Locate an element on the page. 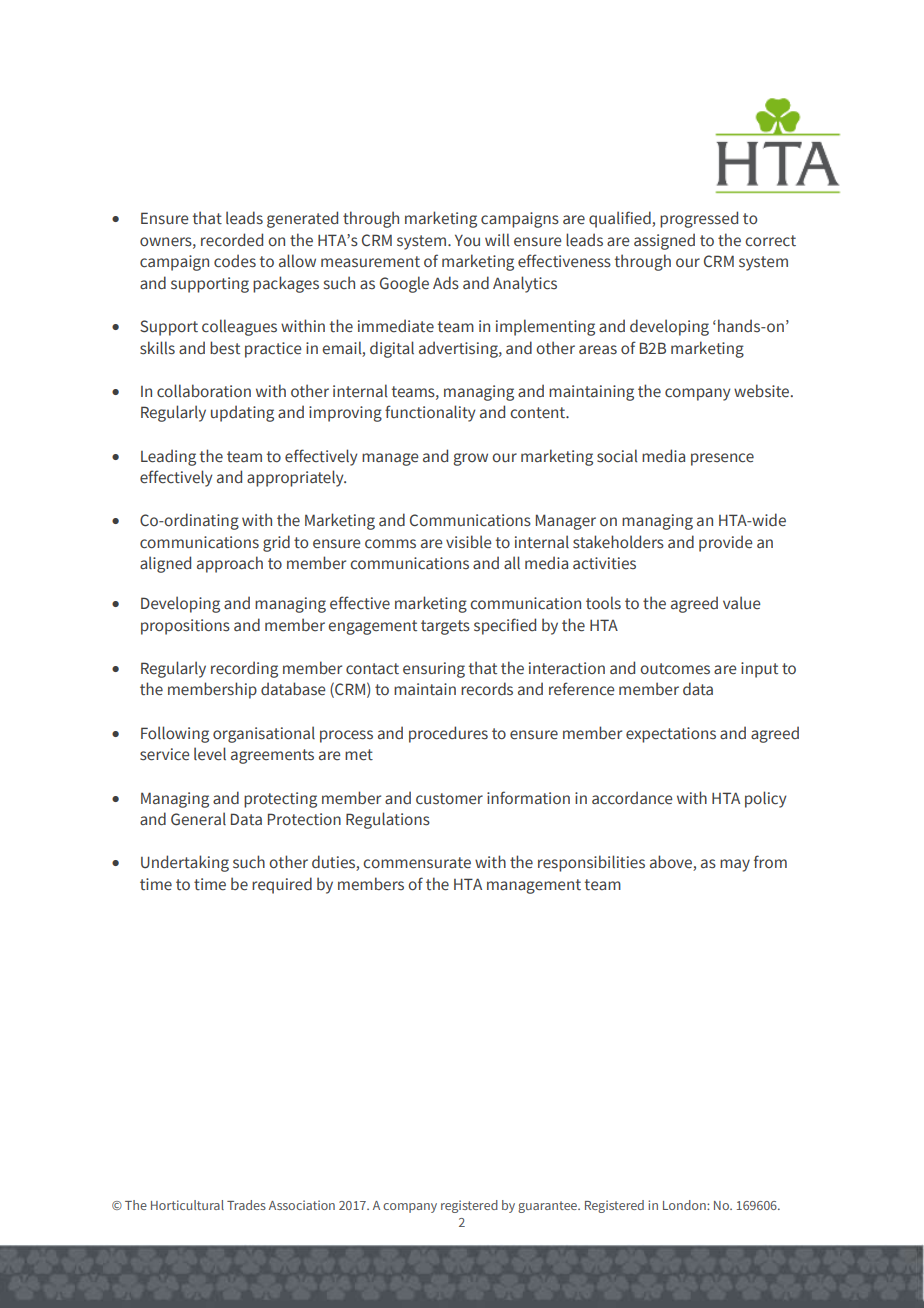 The height and width of the image is (1308, 924). Trades is located at coordinates (246, 1205).
